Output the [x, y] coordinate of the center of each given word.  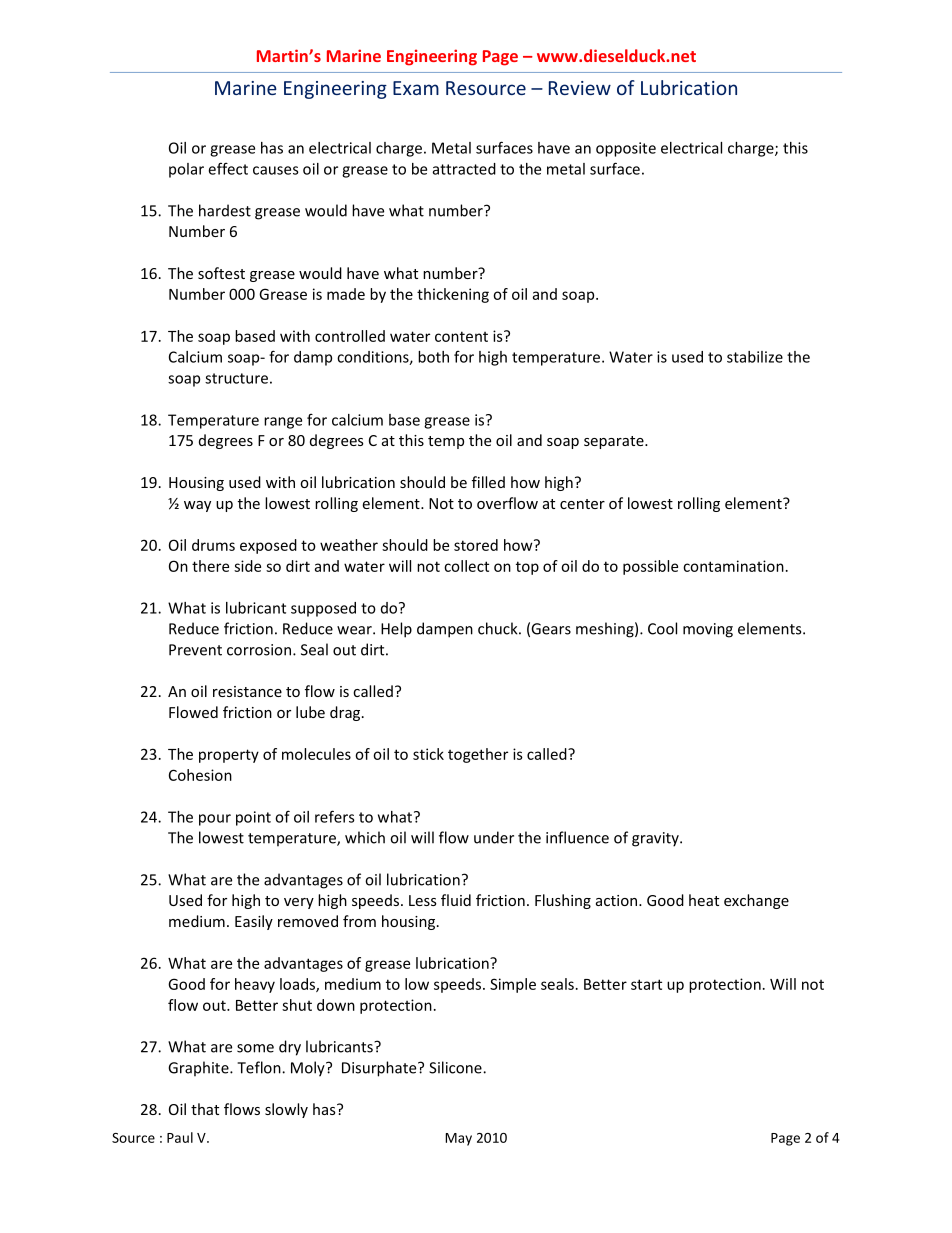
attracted [464, 169]
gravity [656, 839]
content [461, 336]
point [253, 818]
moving [708, 630]
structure [236, 378]
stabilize [755, 357]
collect [466, 566]
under [494, 837]
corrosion [259, 650]
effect [228, 168]
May [458, 1139]
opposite [626, 149]
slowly [286, 1110]
